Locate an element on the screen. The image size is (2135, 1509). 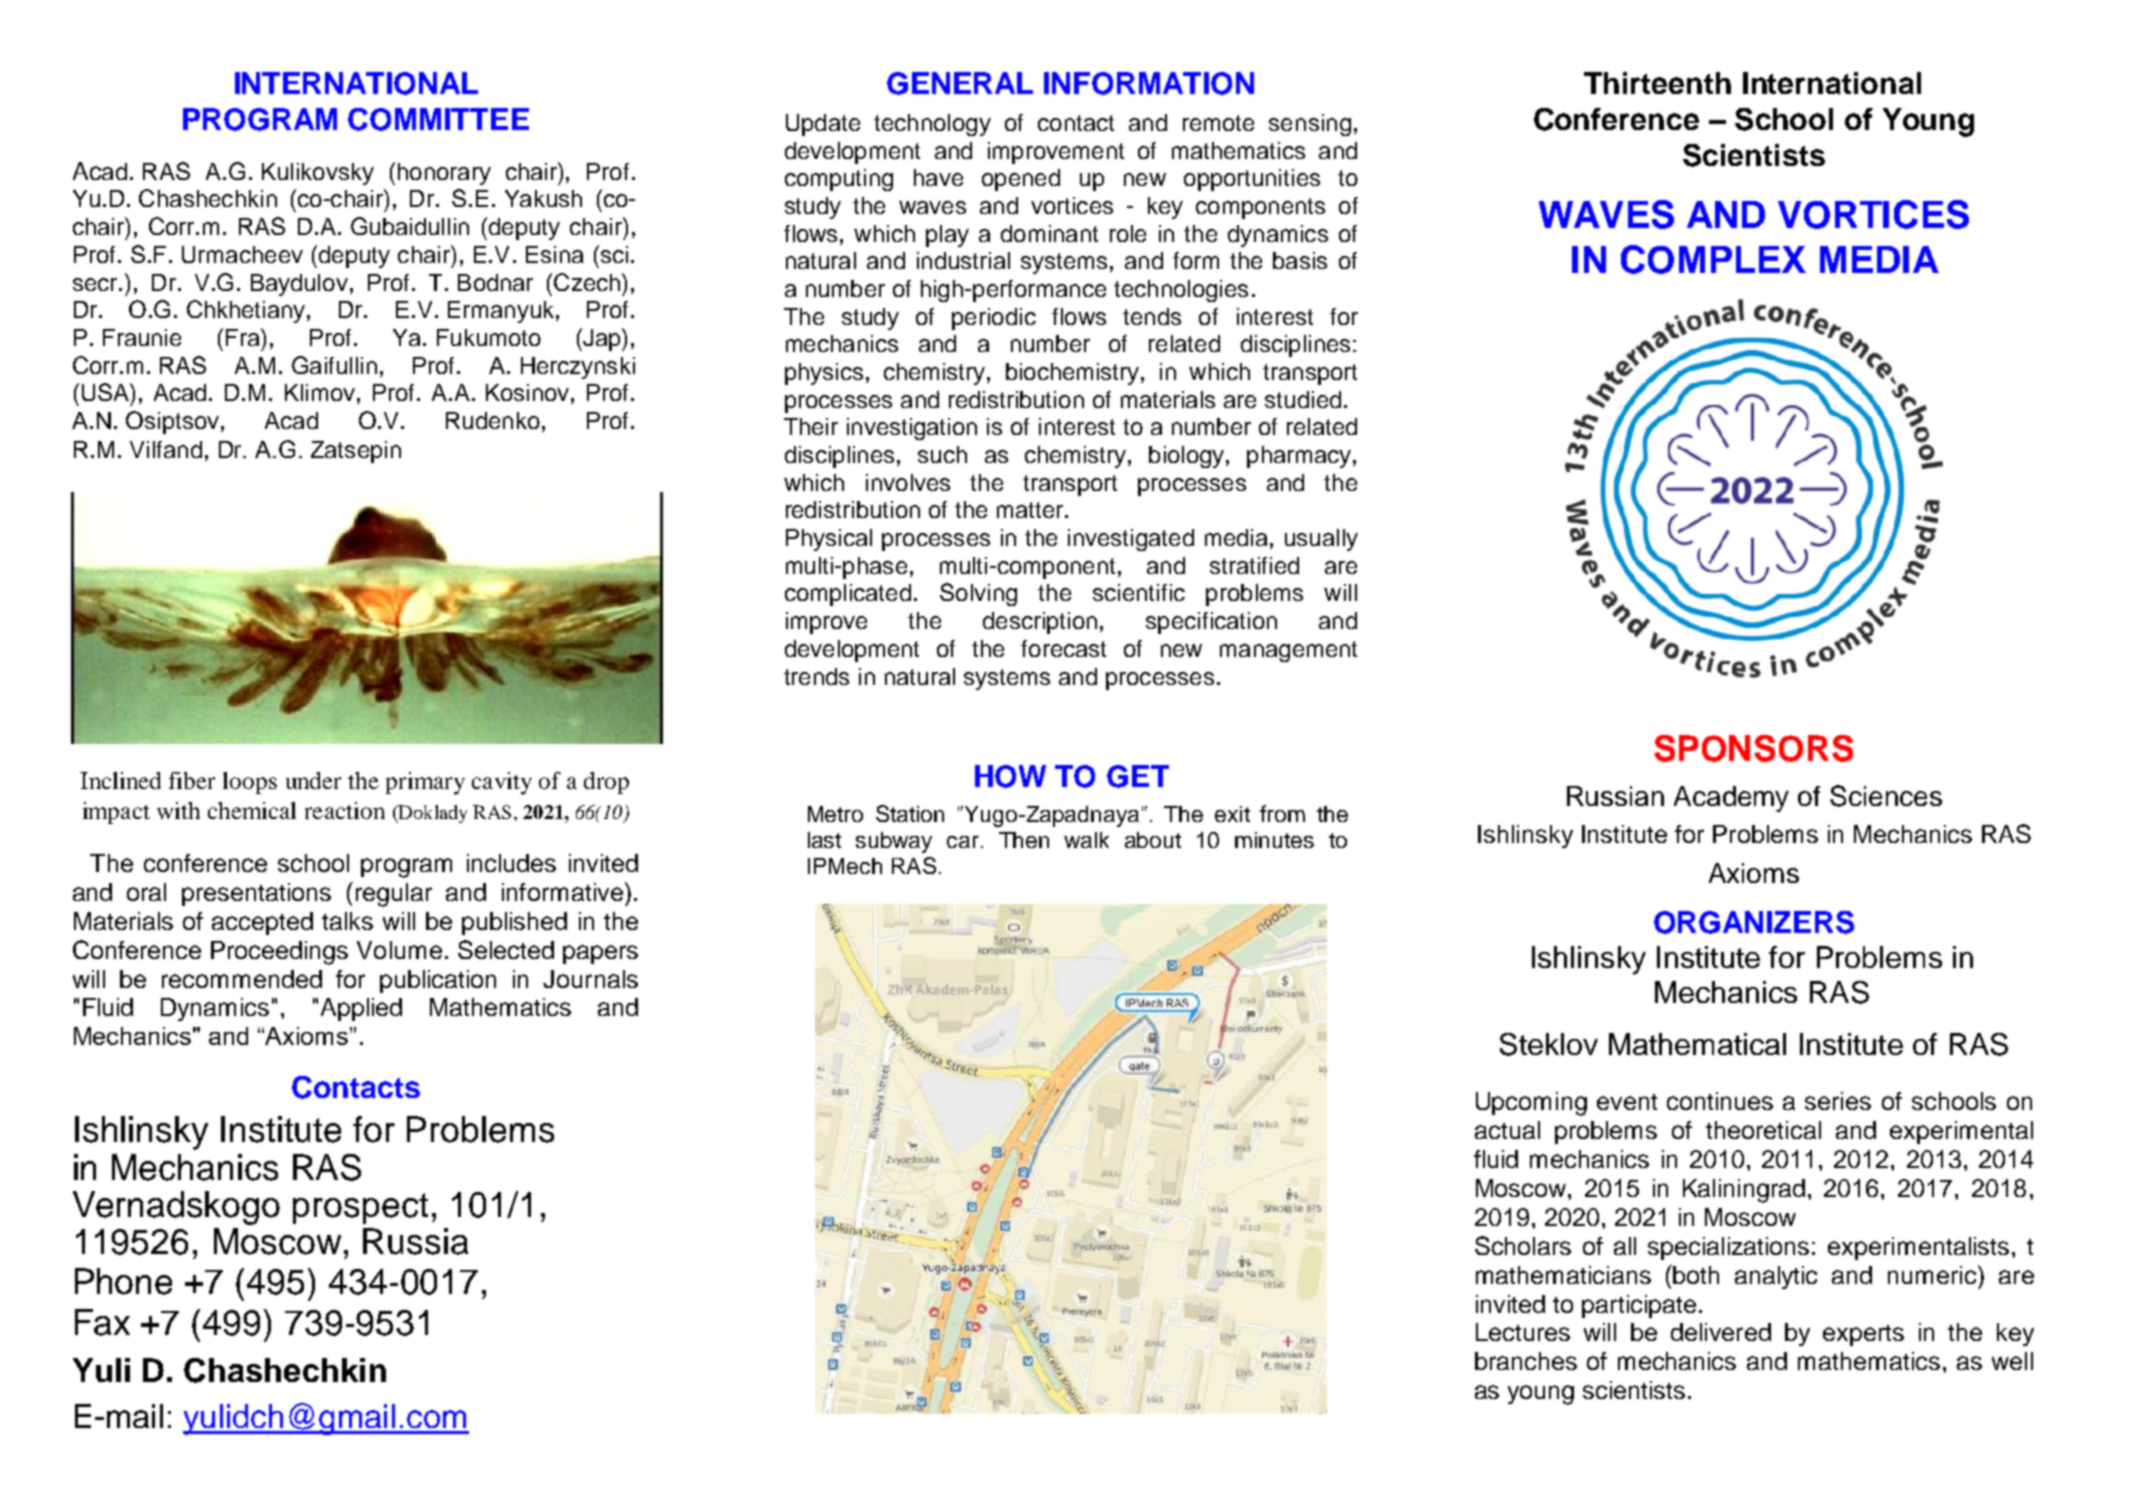
COMMITTEE is located at coordinates (438, 119).
